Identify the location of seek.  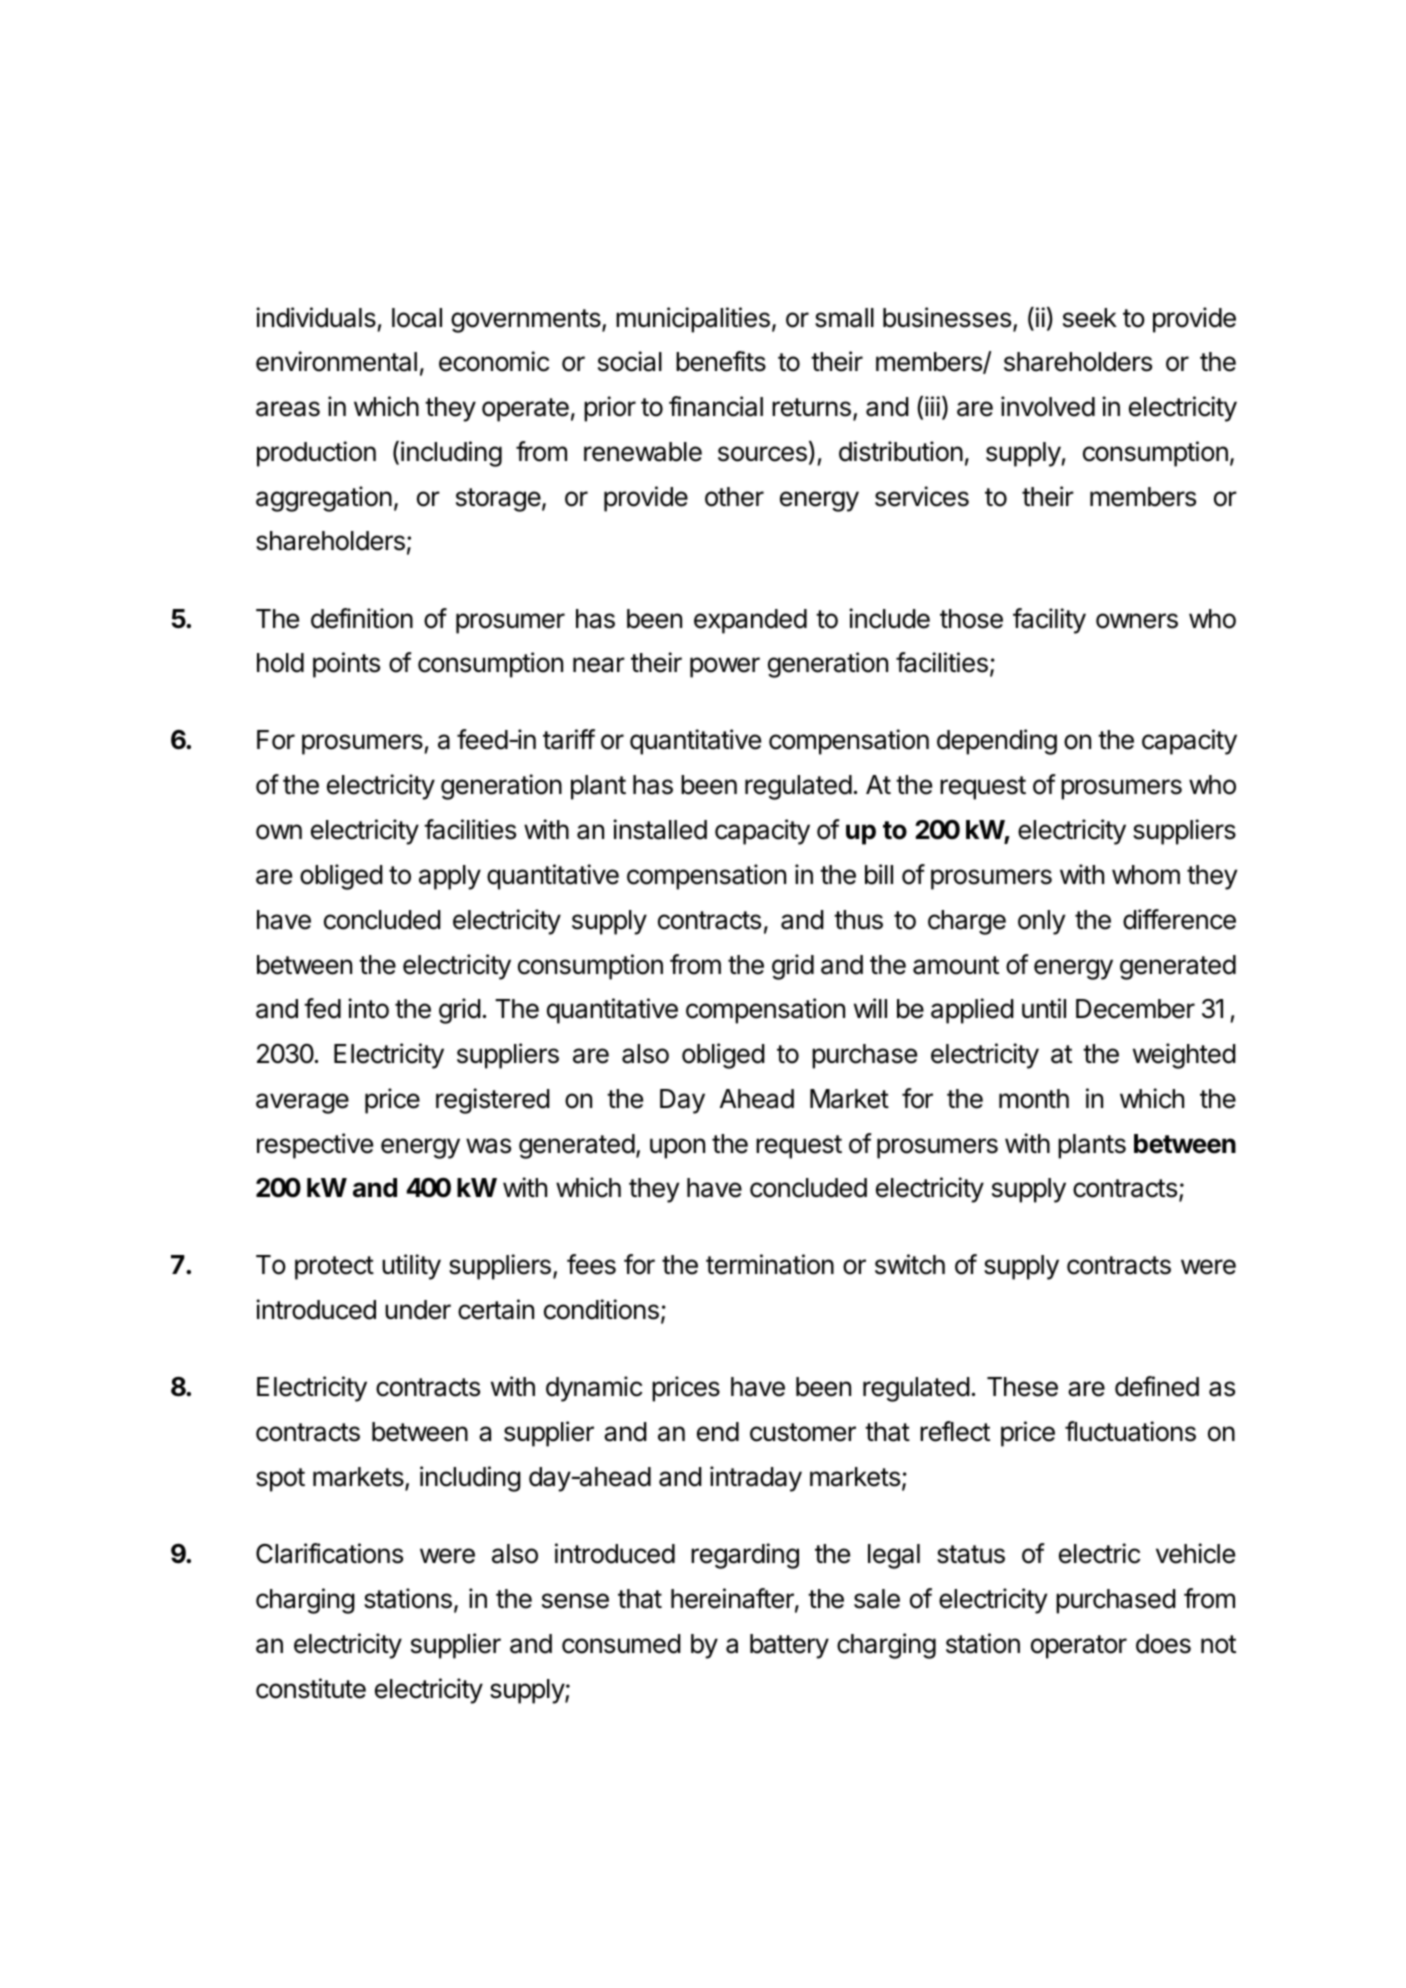
(1090, 318).
